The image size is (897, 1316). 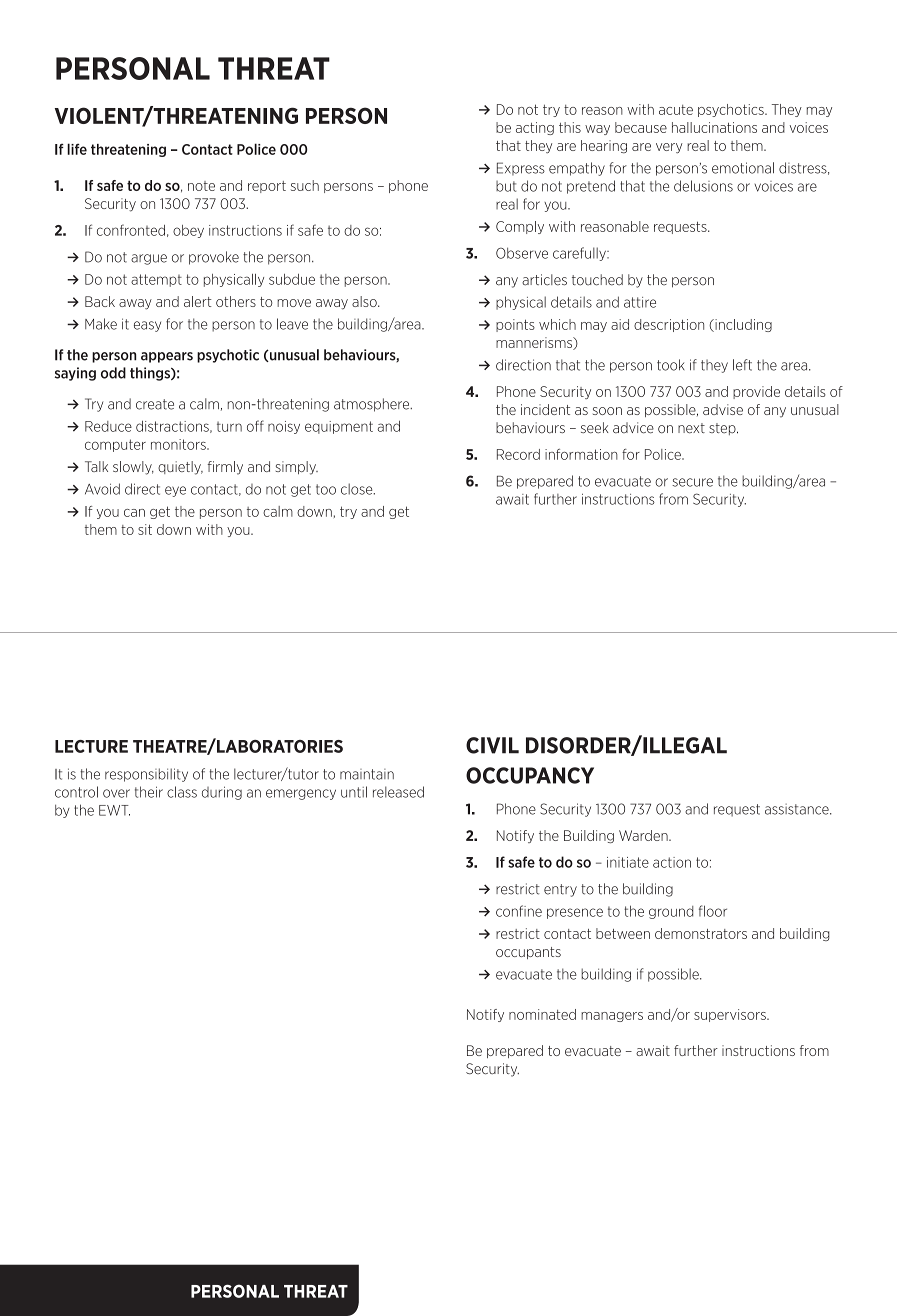 What do you see at coordinates (182, 792) in the screenshot?
I see `class` at bounding box center [182, 792].
